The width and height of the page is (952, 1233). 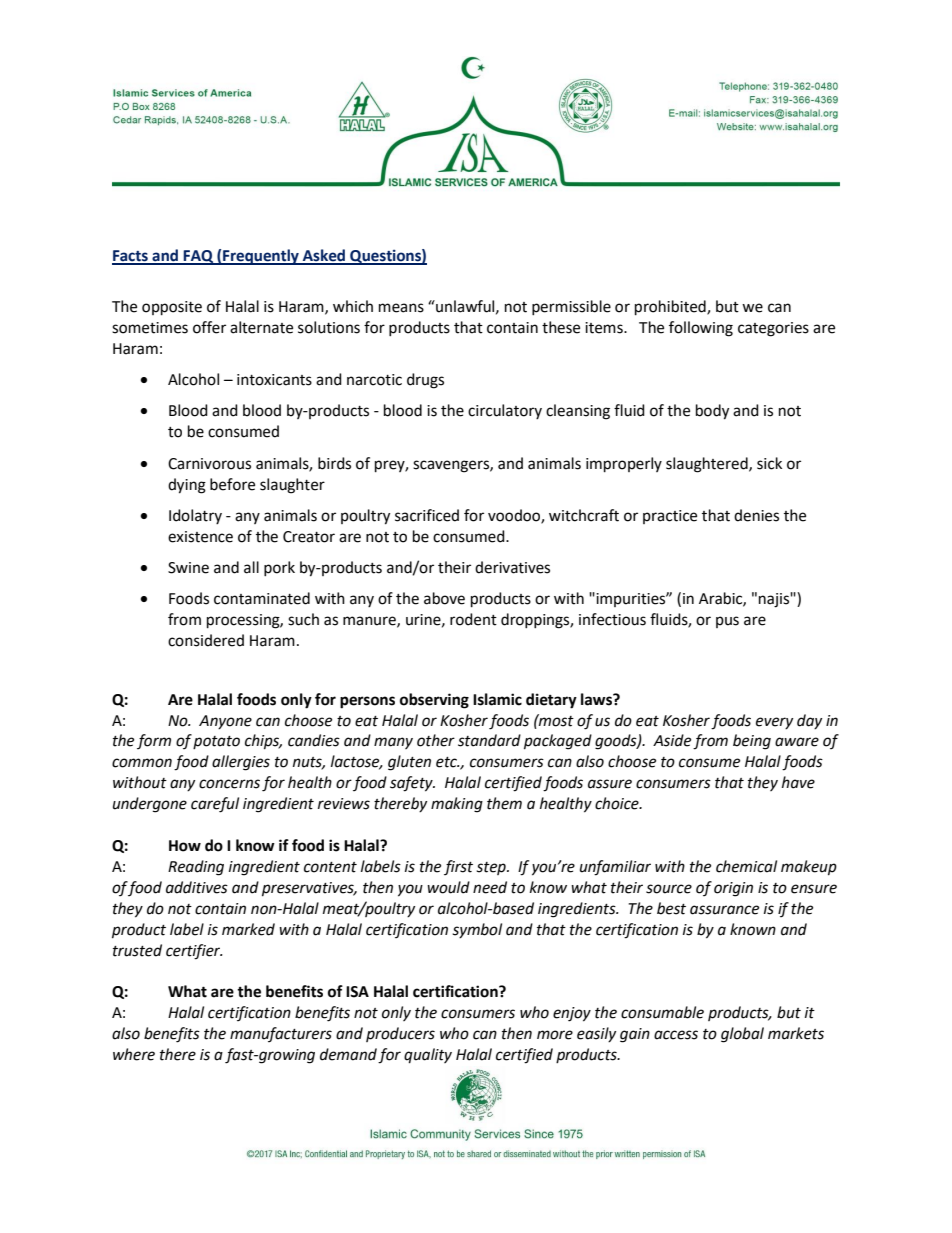 What do you see at coordinates (444, 598) in the page?
I see `above` at bounding box center [444, 598].
